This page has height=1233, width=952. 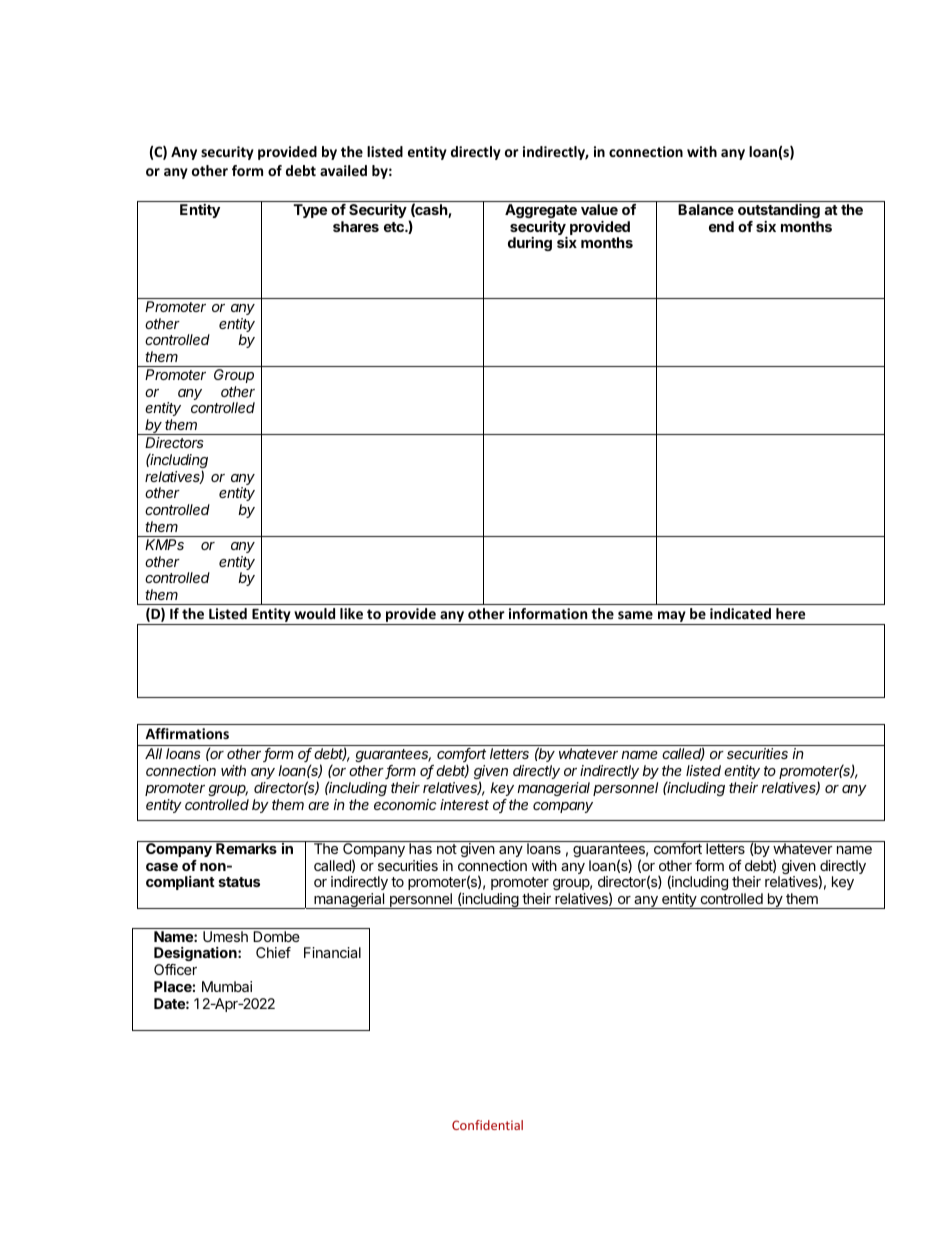 I want to click on Confidential, so click(x=487, y=1125).
